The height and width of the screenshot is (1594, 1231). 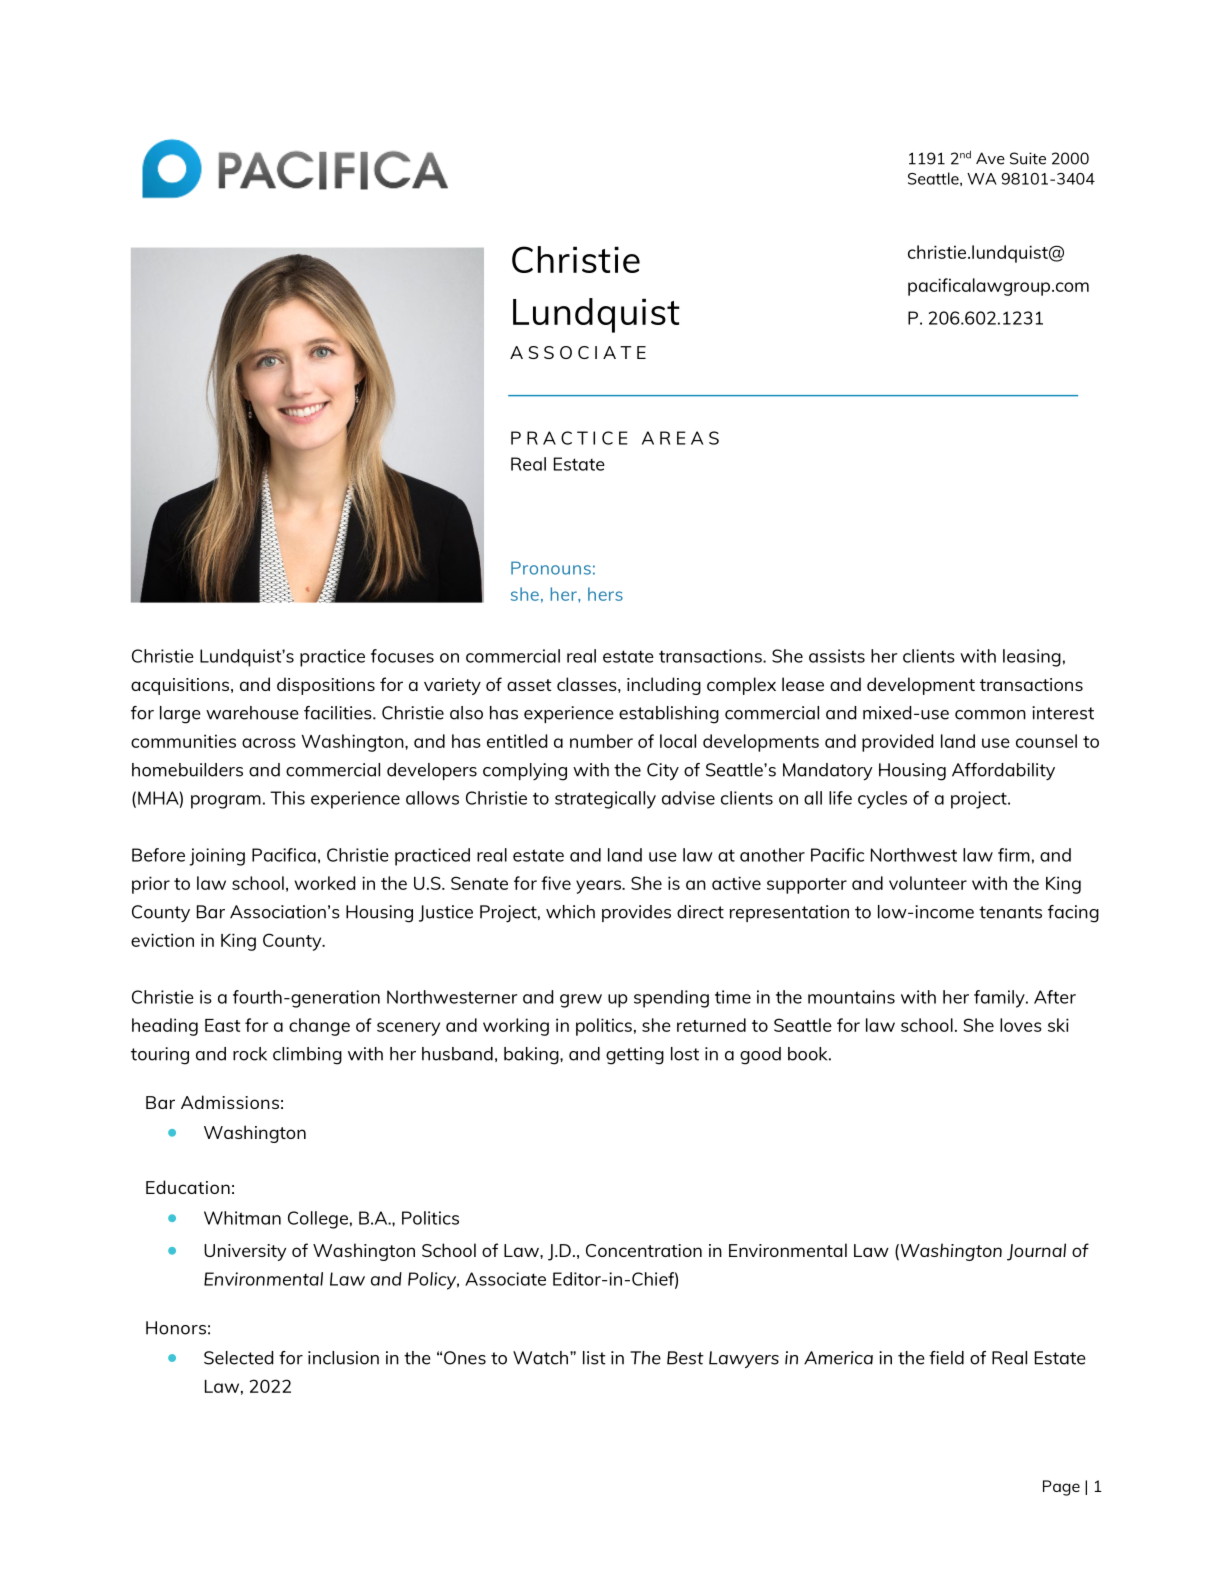 What do you see at coordinates (402, 656) in the screenshot?
I see `focuses` at bounding box center [402, 656].
